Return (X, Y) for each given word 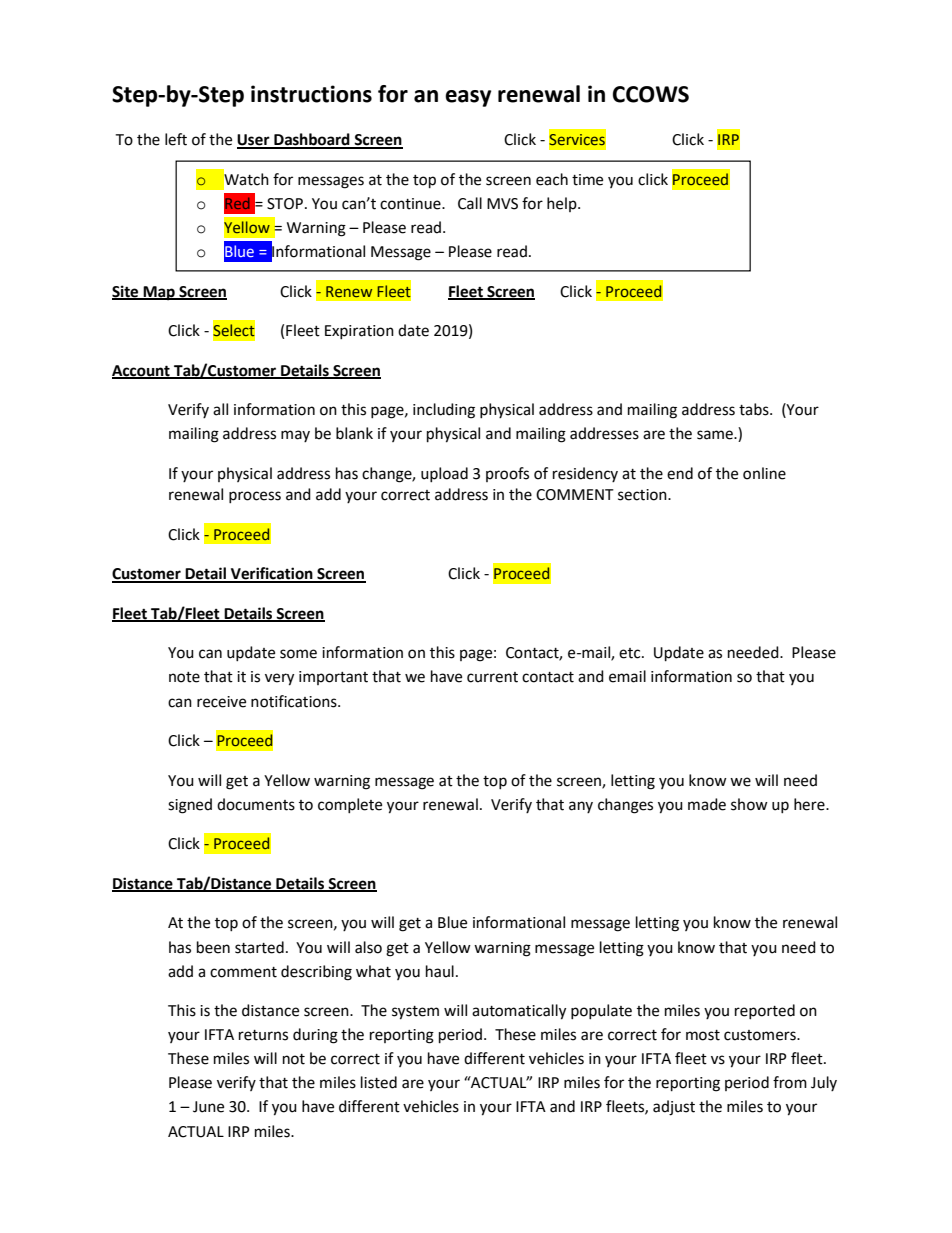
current (492, 677)
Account (142, 372)
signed (190, 806)
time (587, 180)
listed (379, 1082)
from (790, 1082)
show (749, 804)
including (444, 411)
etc (631, 653)
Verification (272, 574)
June (208, 1107)
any (581, 807)
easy (468, 98)
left (176, 139)
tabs (755, 409)
